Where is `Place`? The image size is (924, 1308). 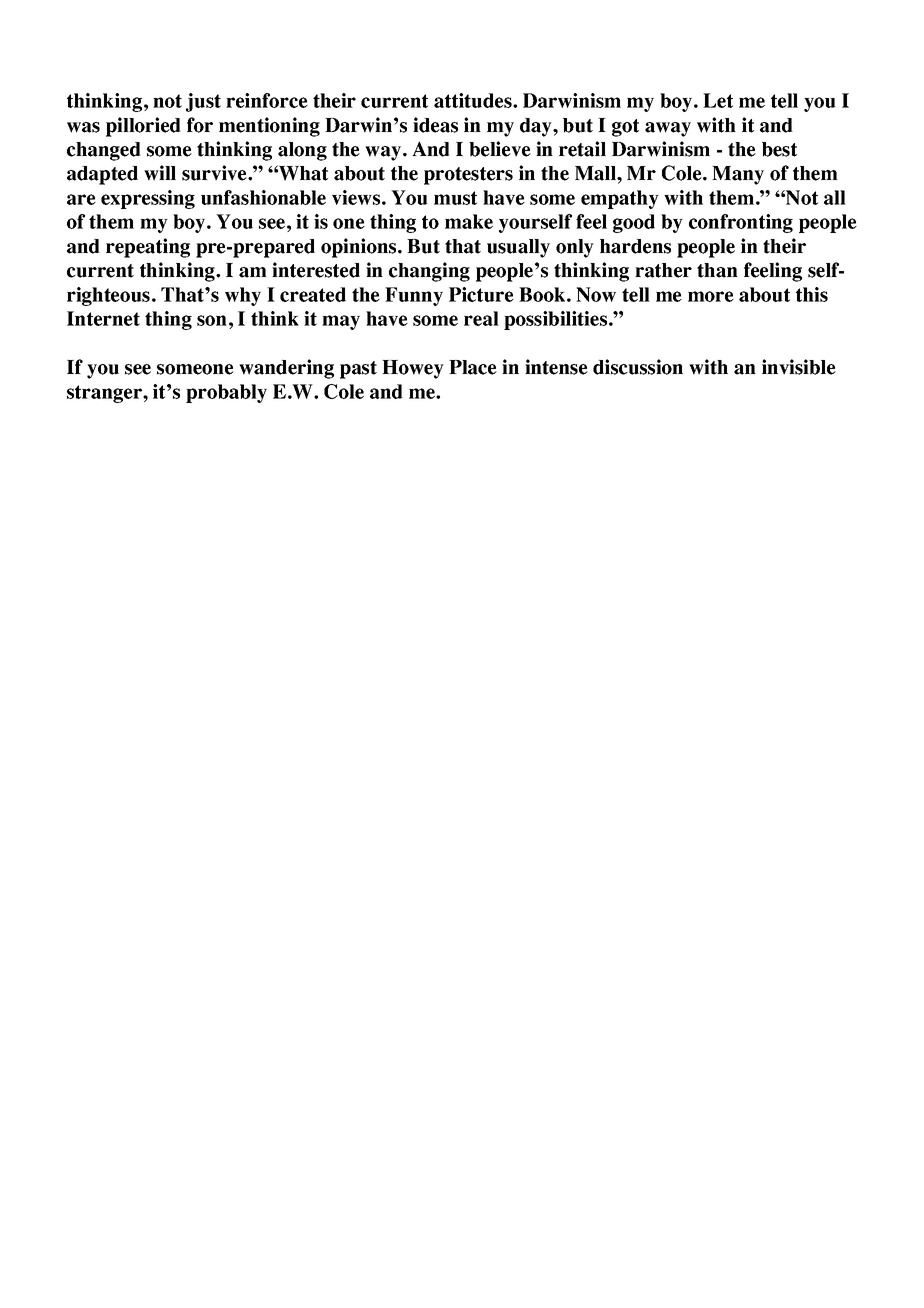
Place is located at coordinates (473, 367).
